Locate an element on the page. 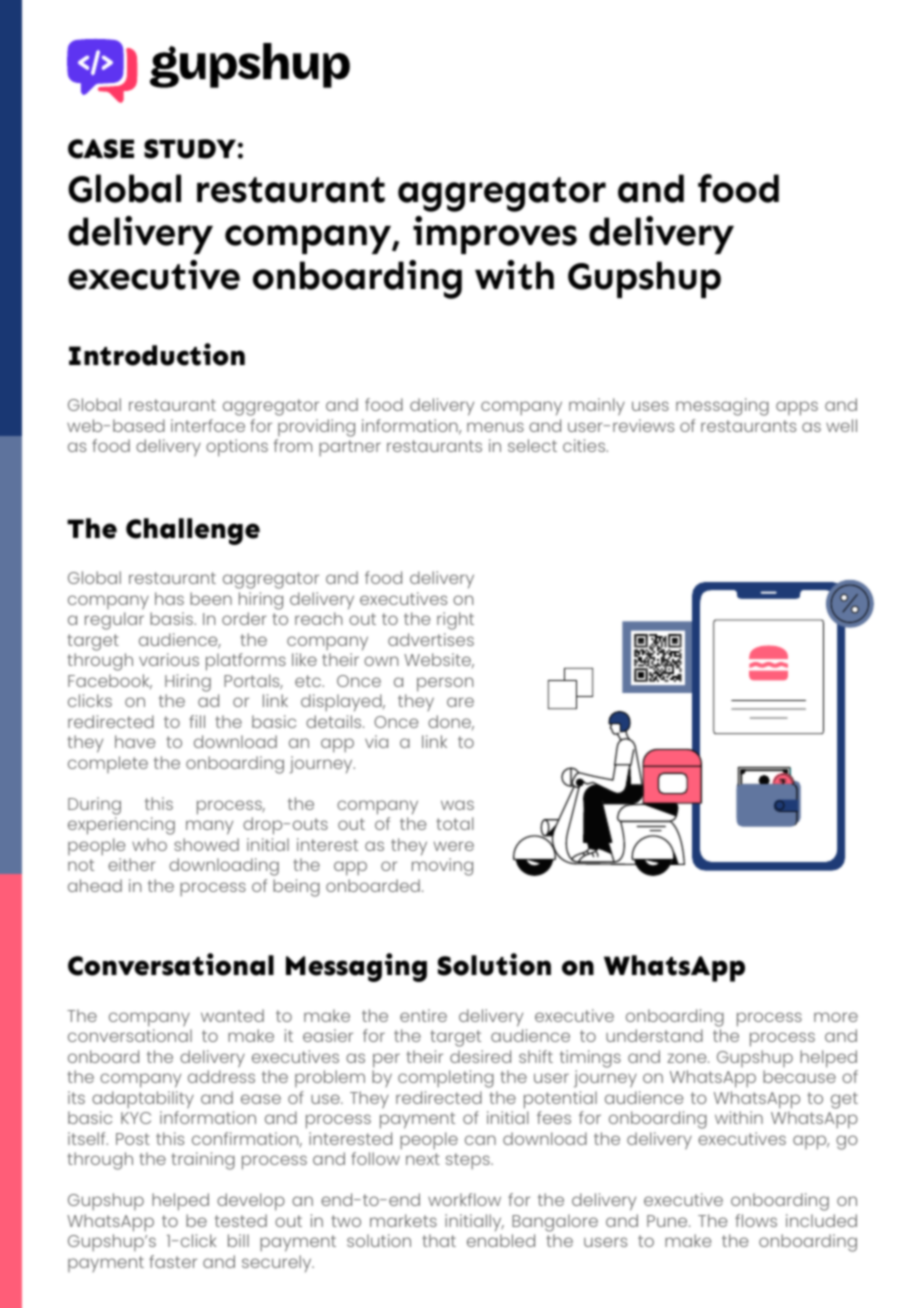 The image size is (924, 1308). CASE is located at coordinates (101, 149).
